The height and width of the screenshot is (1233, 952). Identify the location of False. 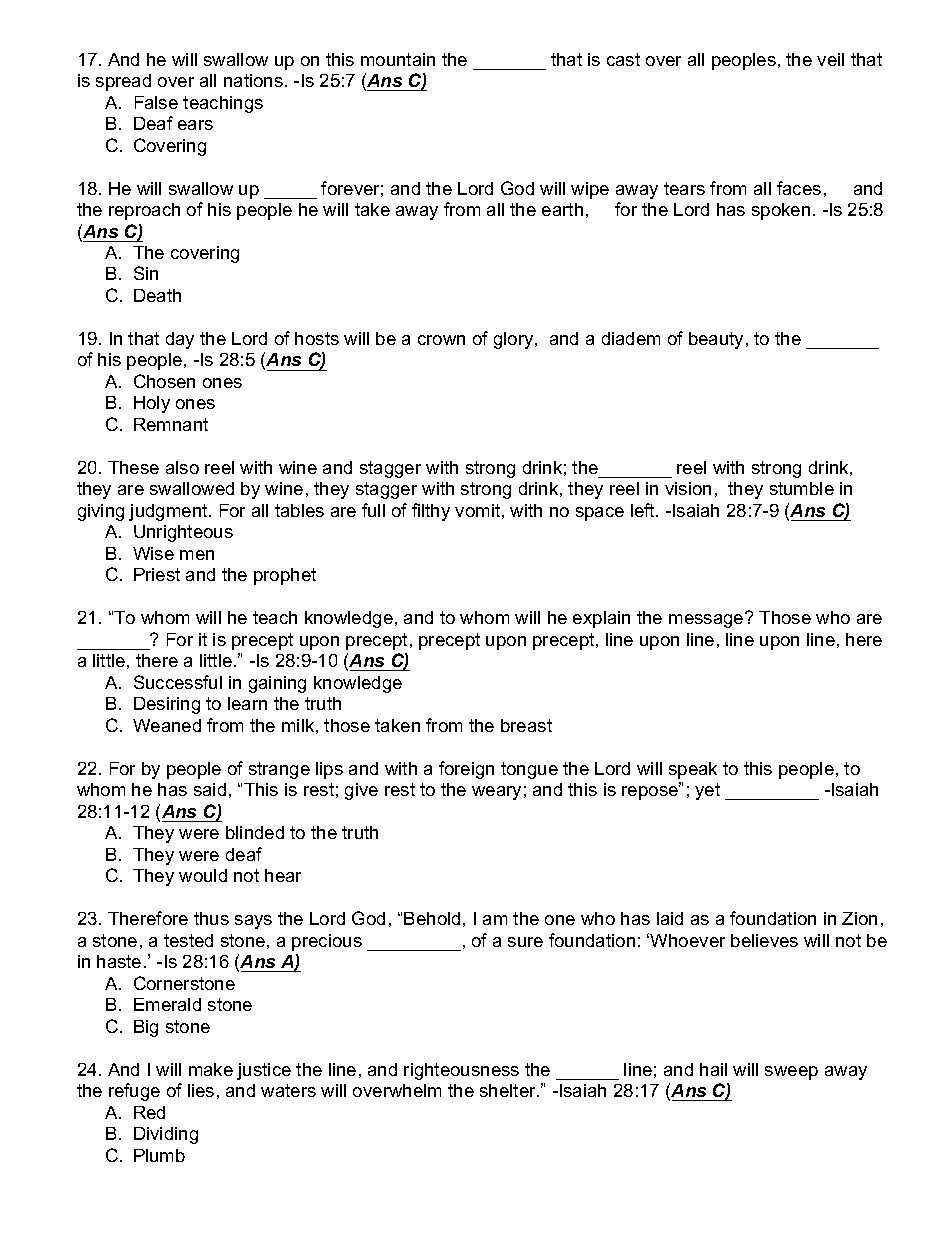
(156, 102).
